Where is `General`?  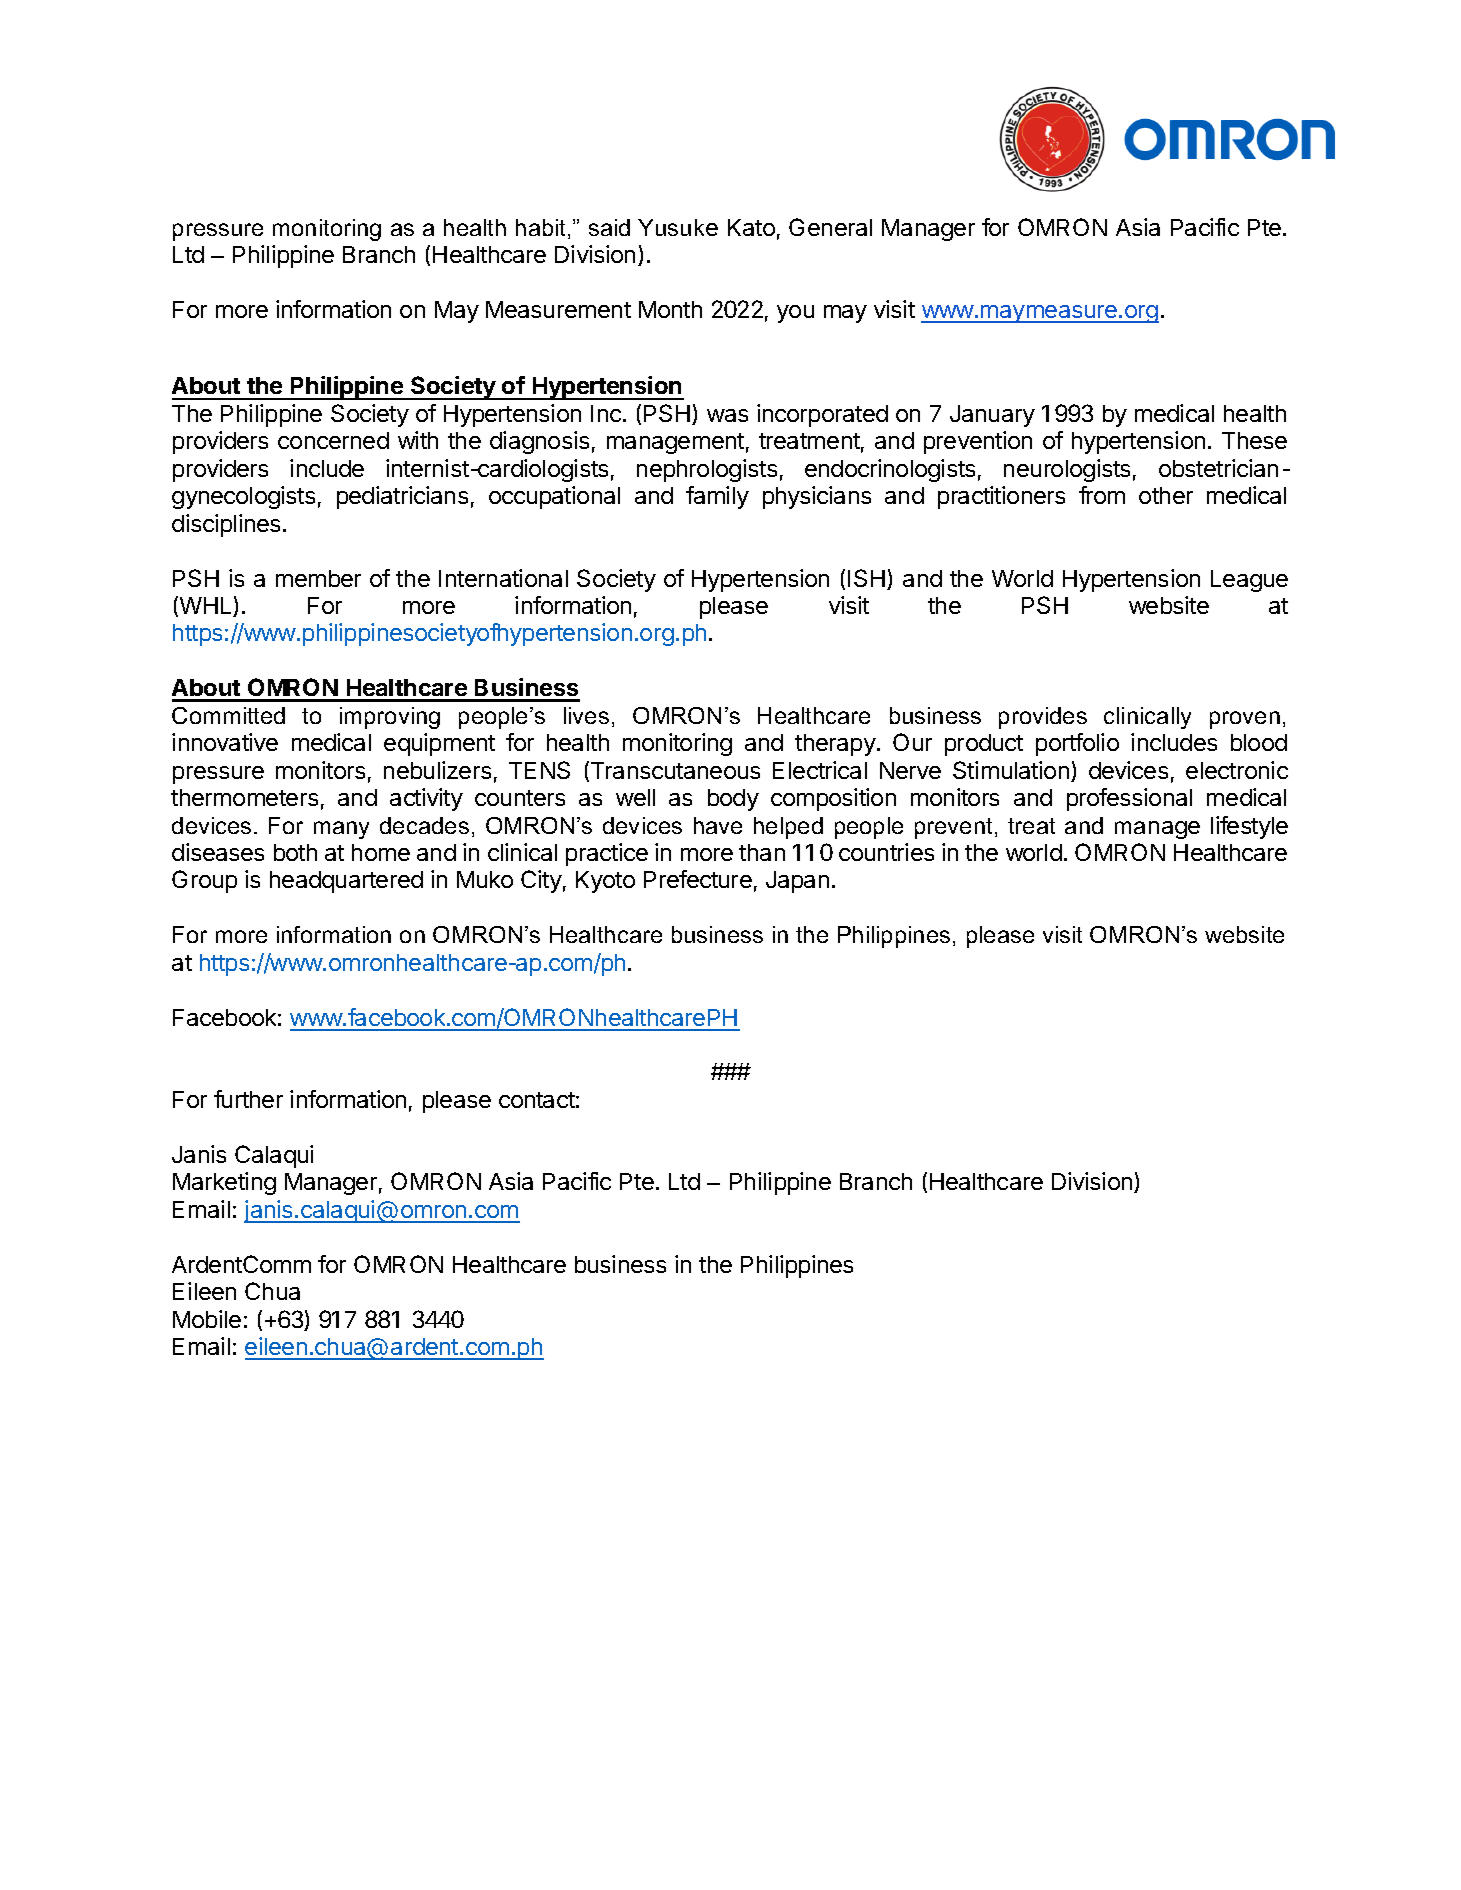 General is located at coordinates (830, 227).
